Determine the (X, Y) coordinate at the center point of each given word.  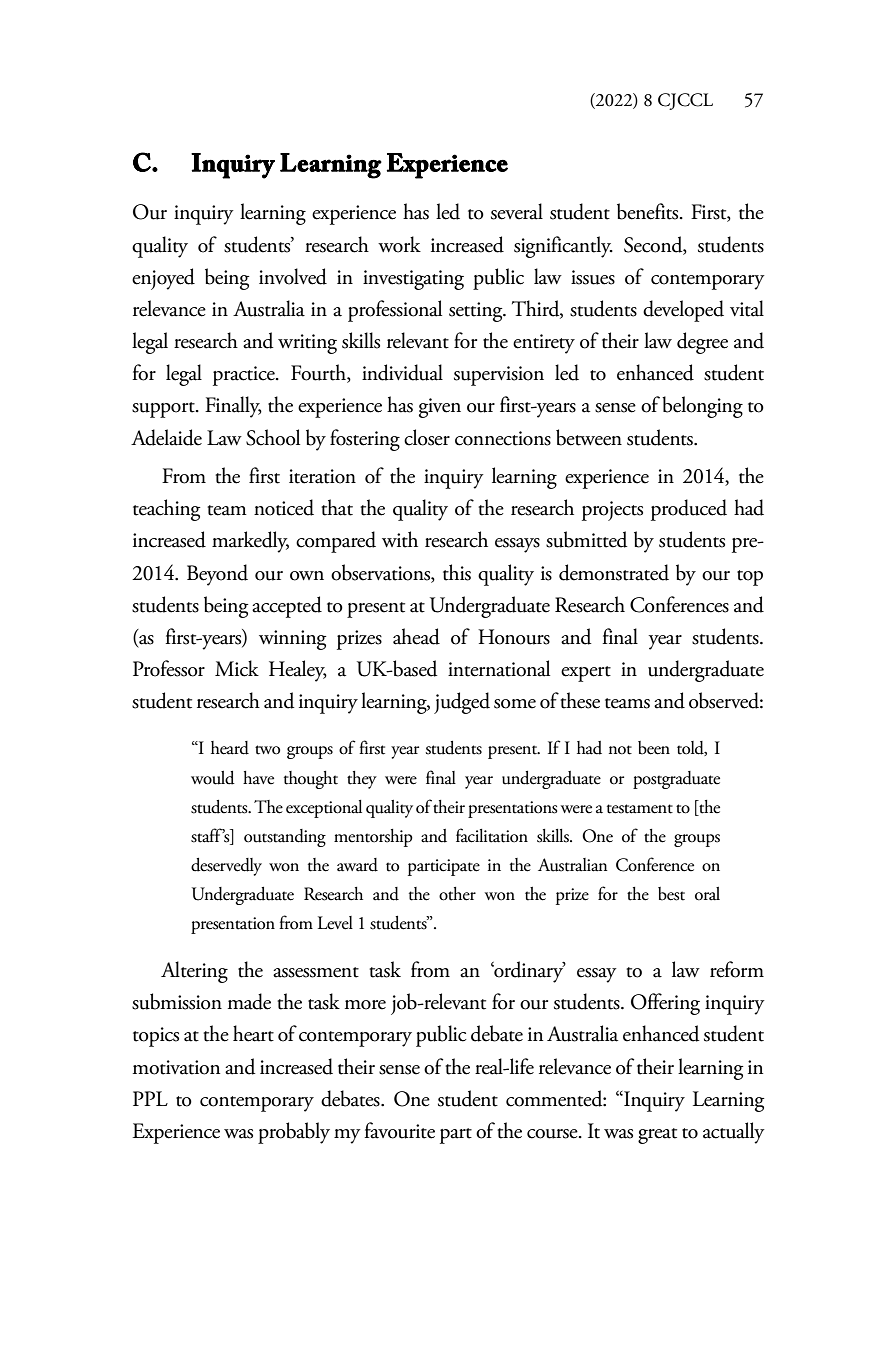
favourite (399, 1130)
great (657, 1136)
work (399, 244)
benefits (649, 211)
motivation (176, 1067)
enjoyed (163, 279)
